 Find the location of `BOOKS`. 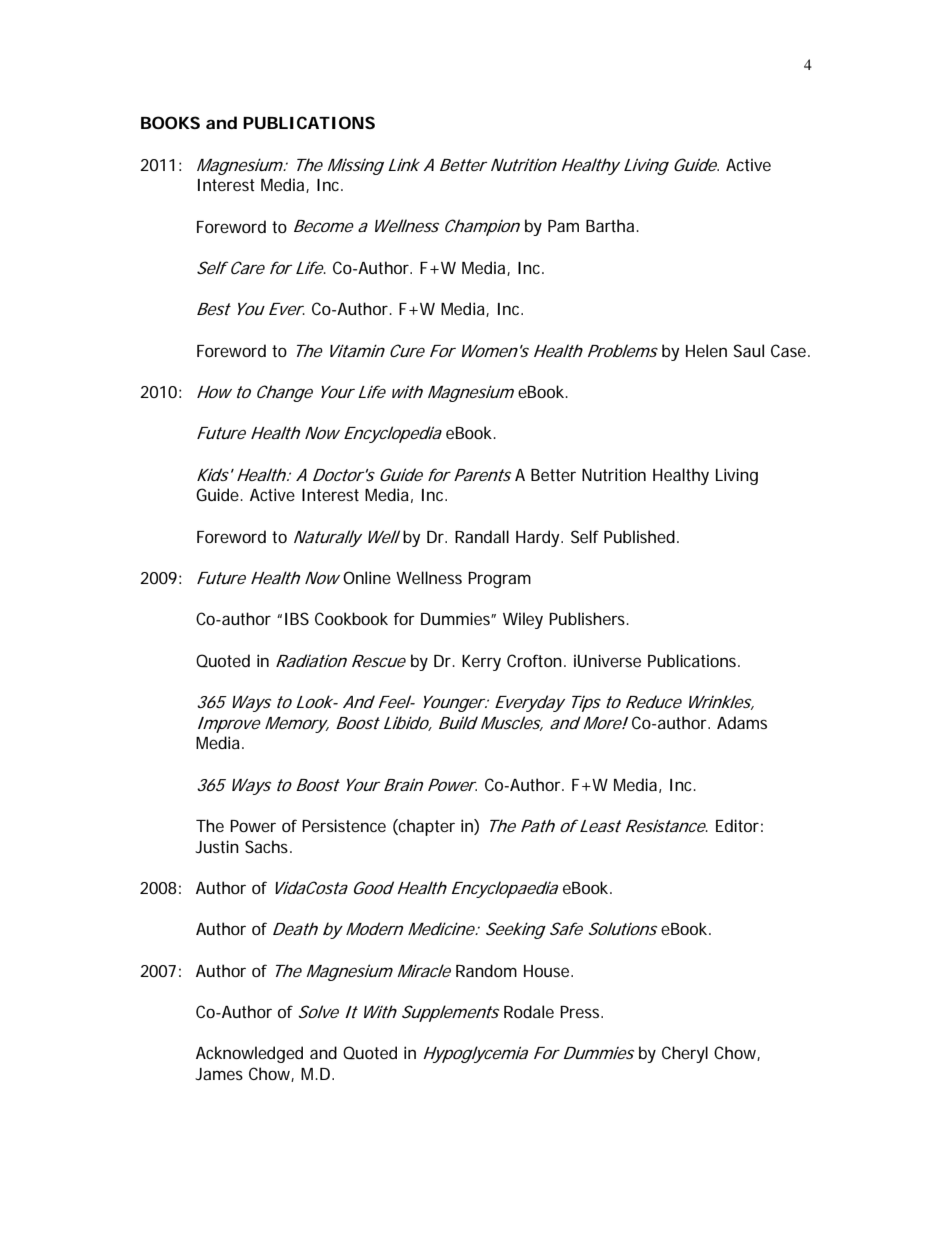

BOOKS is located at coordinates (170, 122).
